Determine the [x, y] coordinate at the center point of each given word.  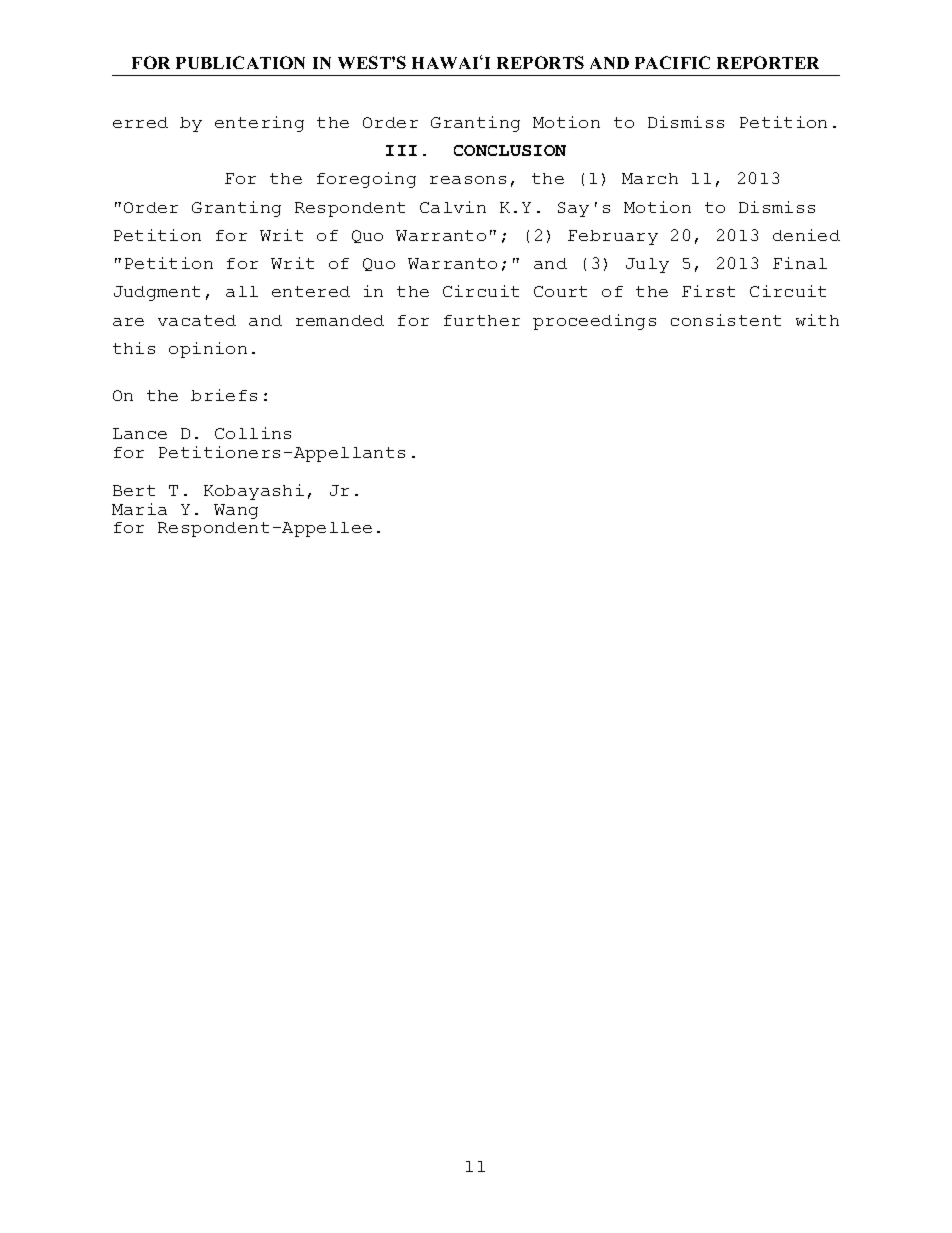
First [708, 291]
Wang [236, 511]
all [242, 291]
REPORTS [540, 62]
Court [560, 291]
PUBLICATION [240, 62]
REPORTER [768, 62]
